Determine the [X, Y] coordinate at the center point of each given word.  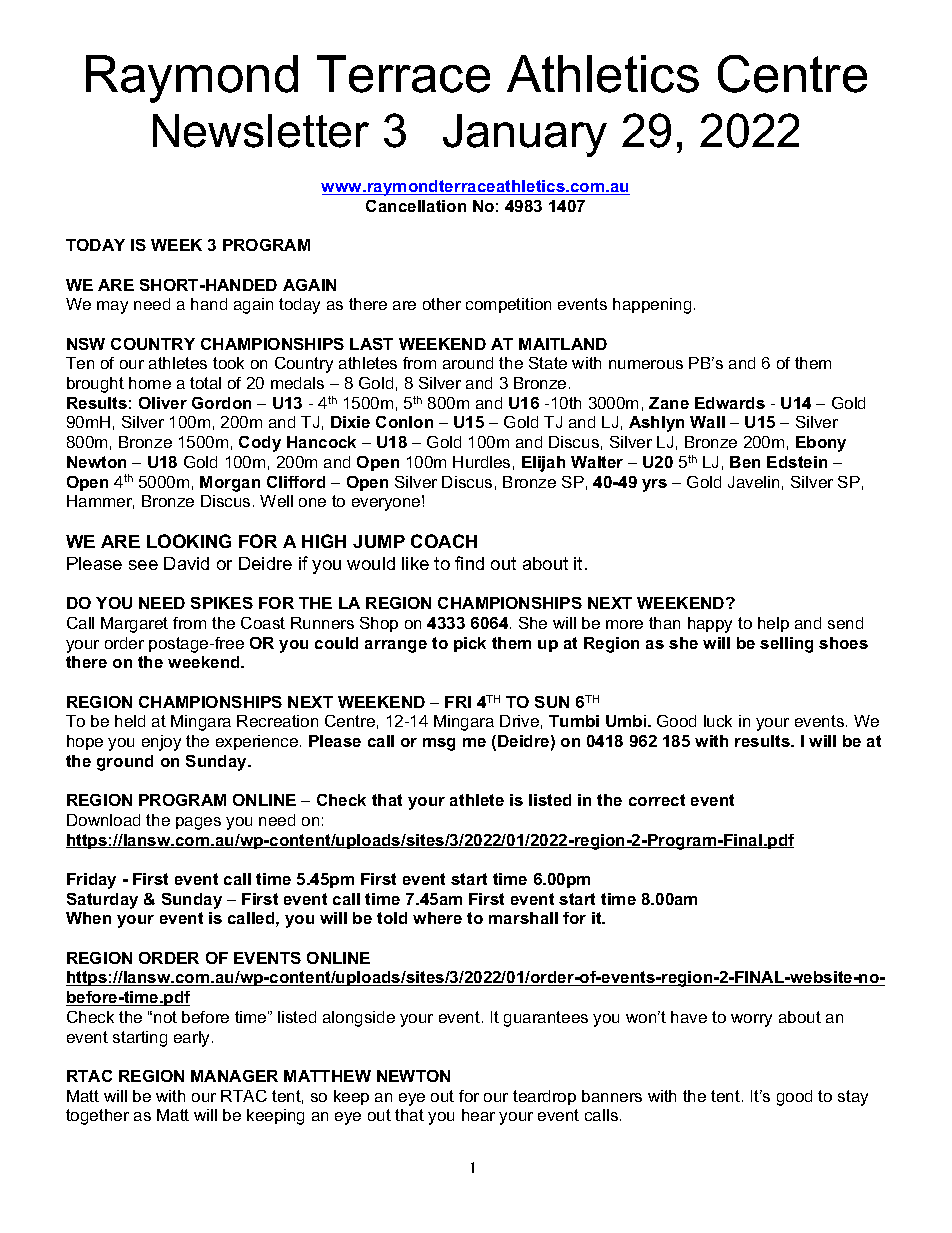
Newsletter [261, 131]
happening [652, 306]
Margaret [134, 625]
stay [853, 1098]
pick [470, 644]
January [525, 135]
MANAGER [234, 1076]
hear [478, 1115]
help [773, 624]
